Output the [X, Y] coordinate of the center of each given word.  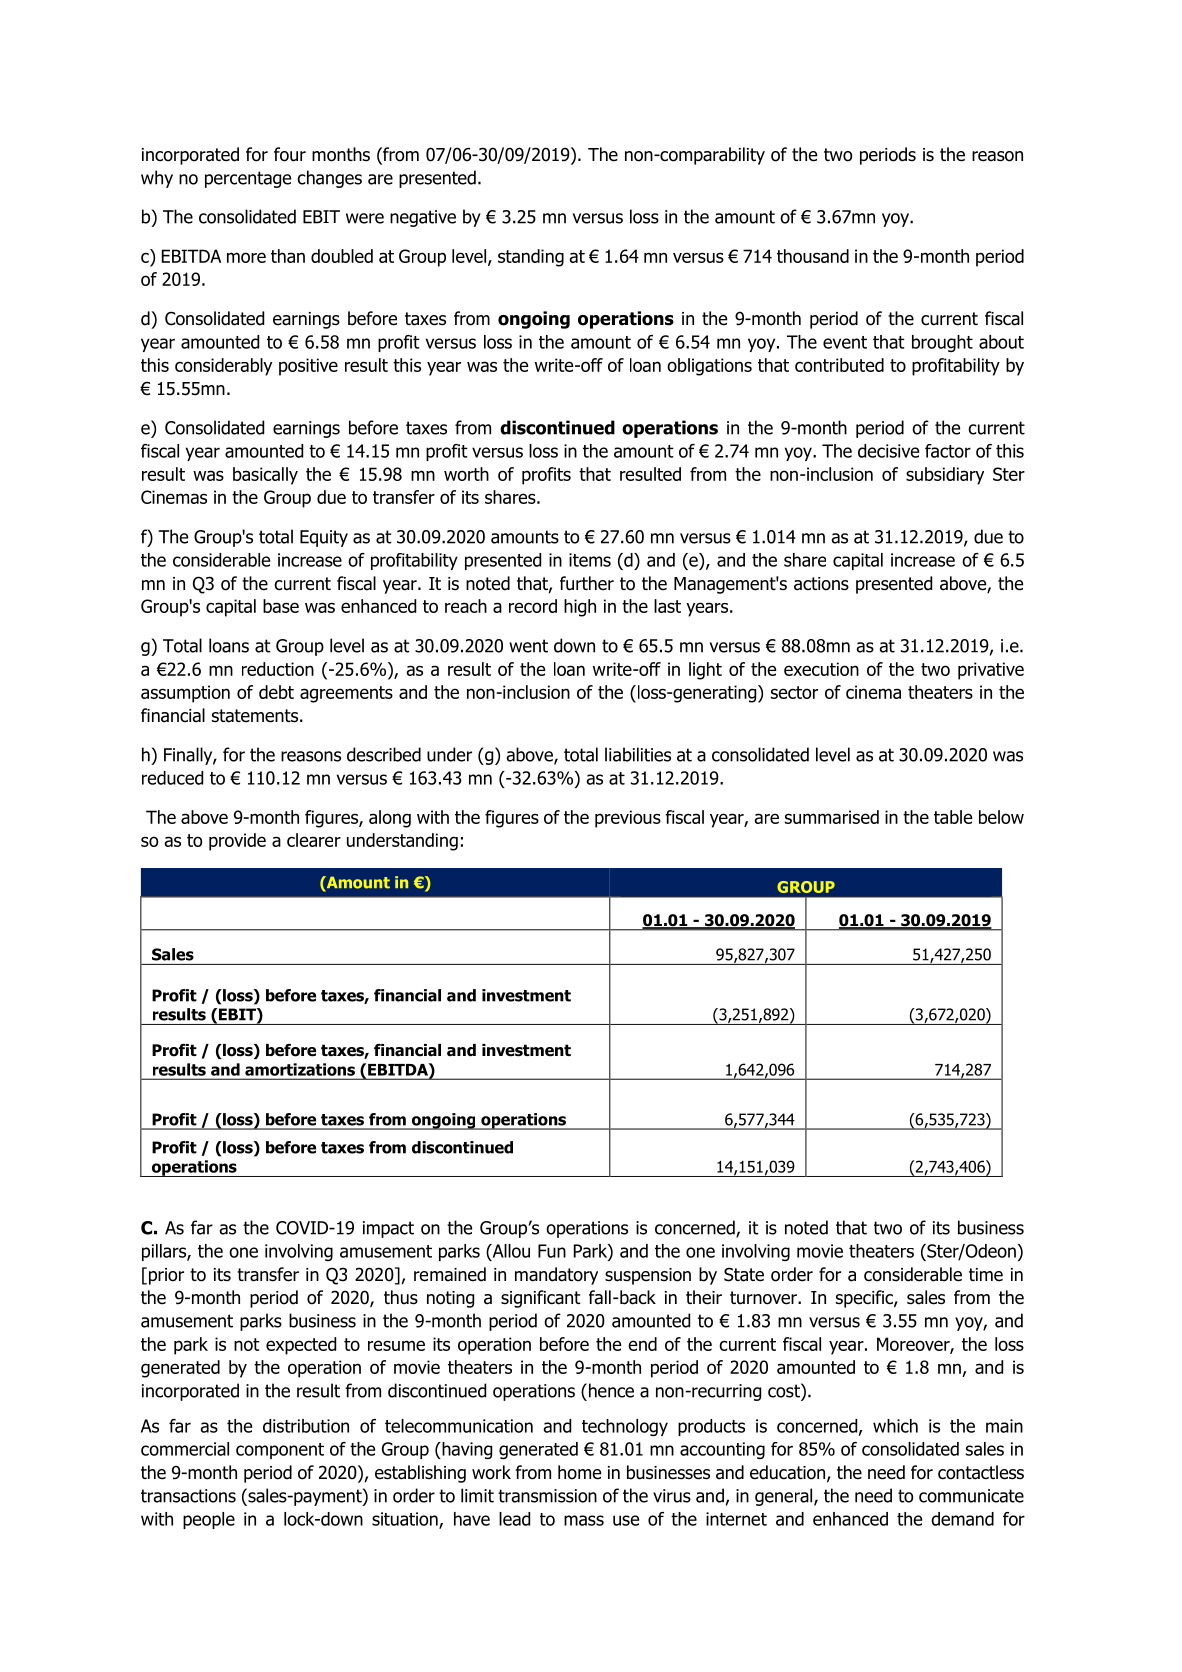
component [280, 1451]
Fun [552, 1251]
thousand [813, 256]
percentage [248, 179]
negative [423, 218]
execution [821, 669]
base [281, 606]
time [986, 1275]
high [580, 608]
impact [388, 1229]
